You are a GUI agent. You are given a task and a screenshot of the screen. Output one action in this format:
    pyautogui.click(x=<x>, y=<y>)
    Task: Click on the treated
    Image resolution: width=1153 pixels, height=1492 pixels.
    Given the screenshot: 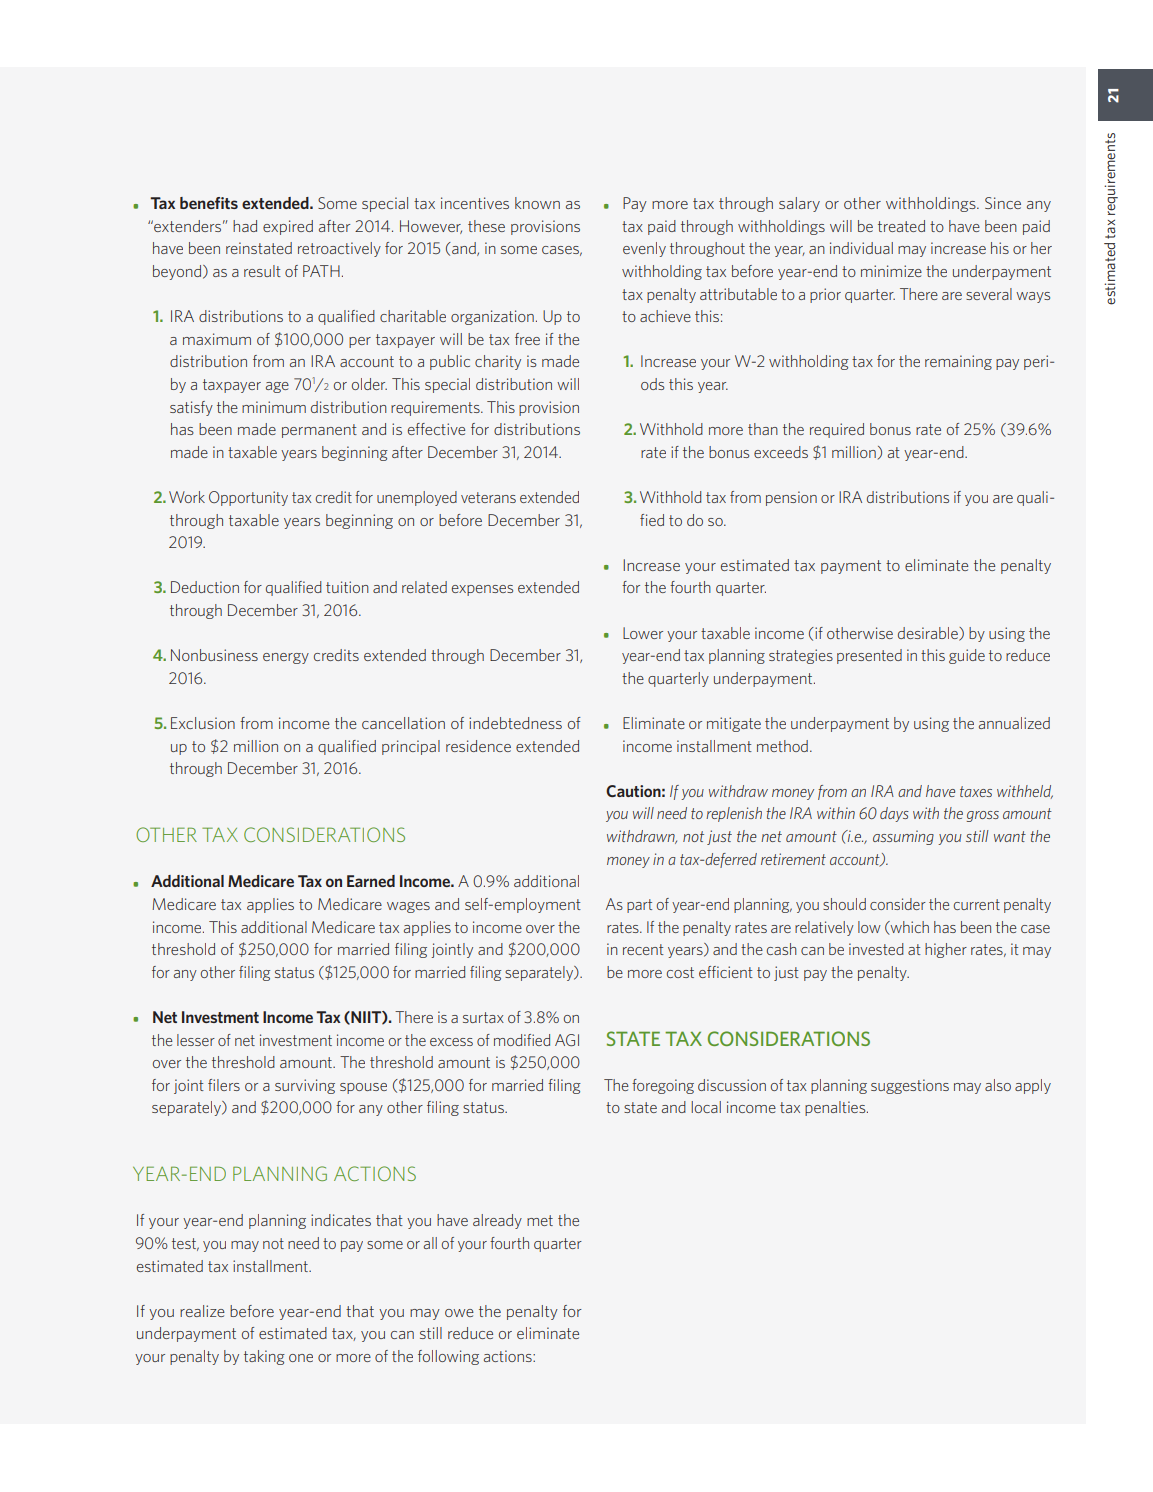 What is the action you would take?
    pyautogui.click(x=901, y=226)
